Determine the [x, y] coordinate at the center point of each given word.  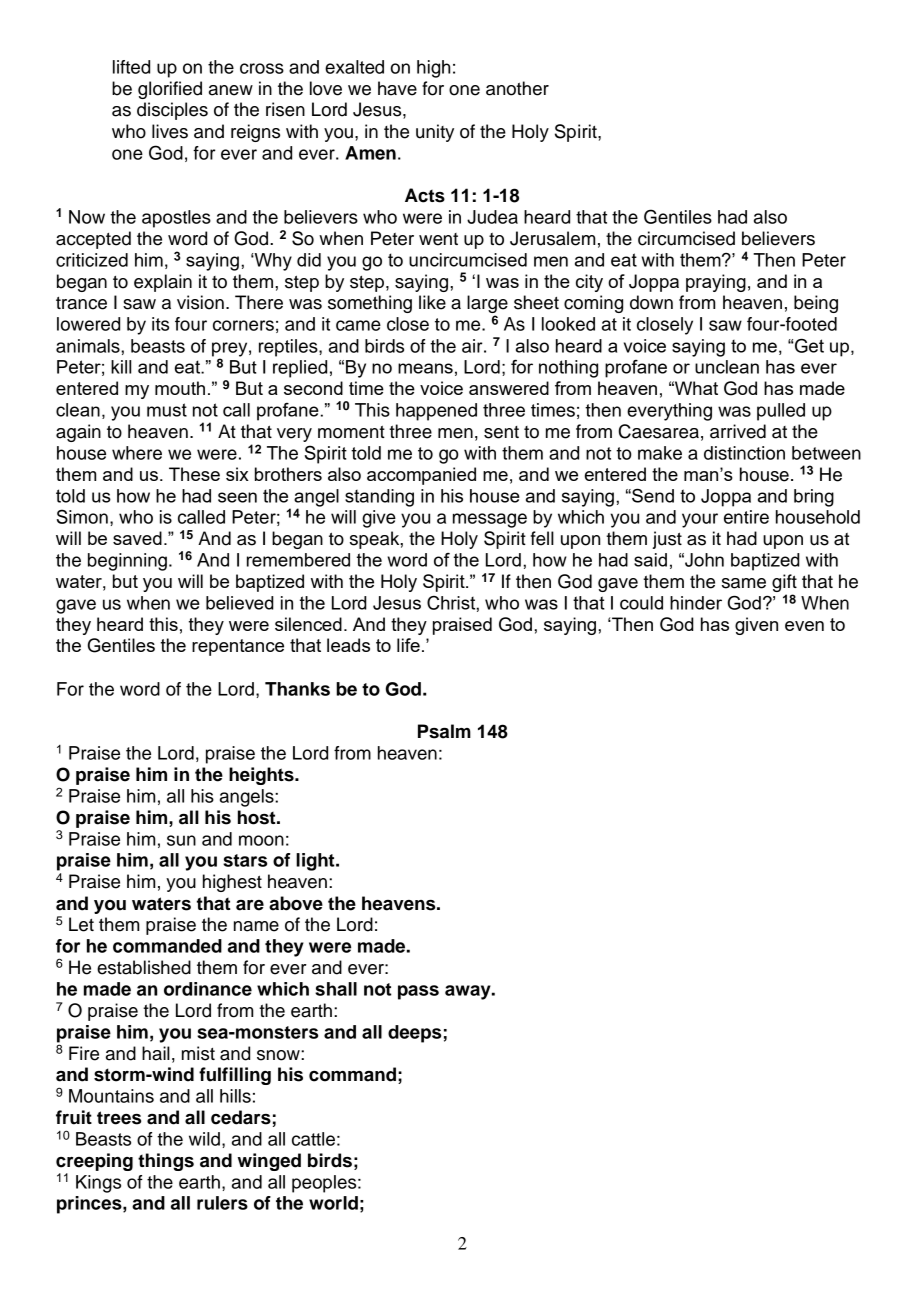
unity [435, 133]
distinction [744, 453]
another [517, 88]
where [137, 453]
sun [181, 840]
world [333, 1203]
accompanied [421, 476]
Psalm [444, 731]
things [166, 1162]
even [804, 626]
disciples [172, 111]
